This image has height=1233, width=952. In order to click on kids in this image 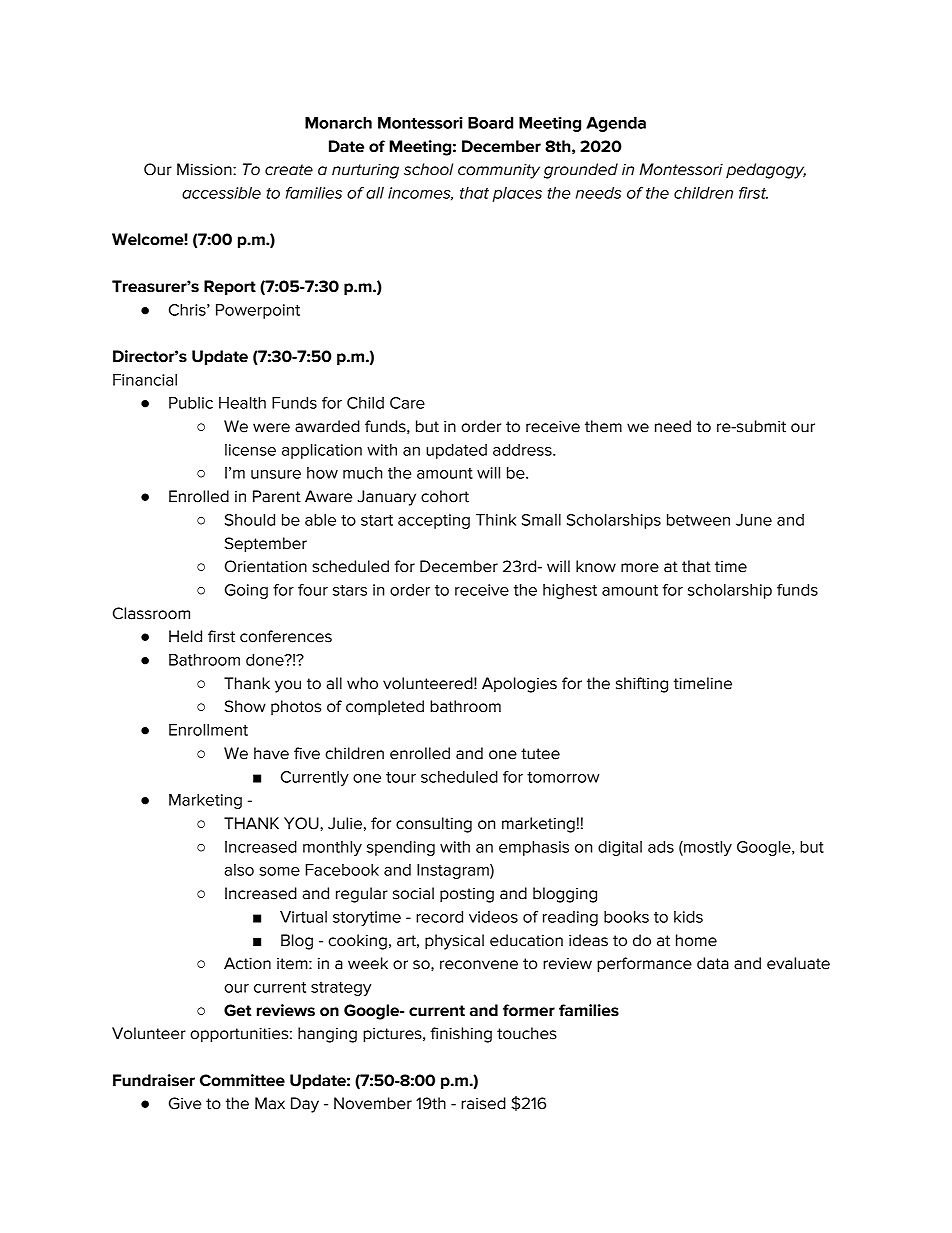, I will do `click(688, 917)`.
